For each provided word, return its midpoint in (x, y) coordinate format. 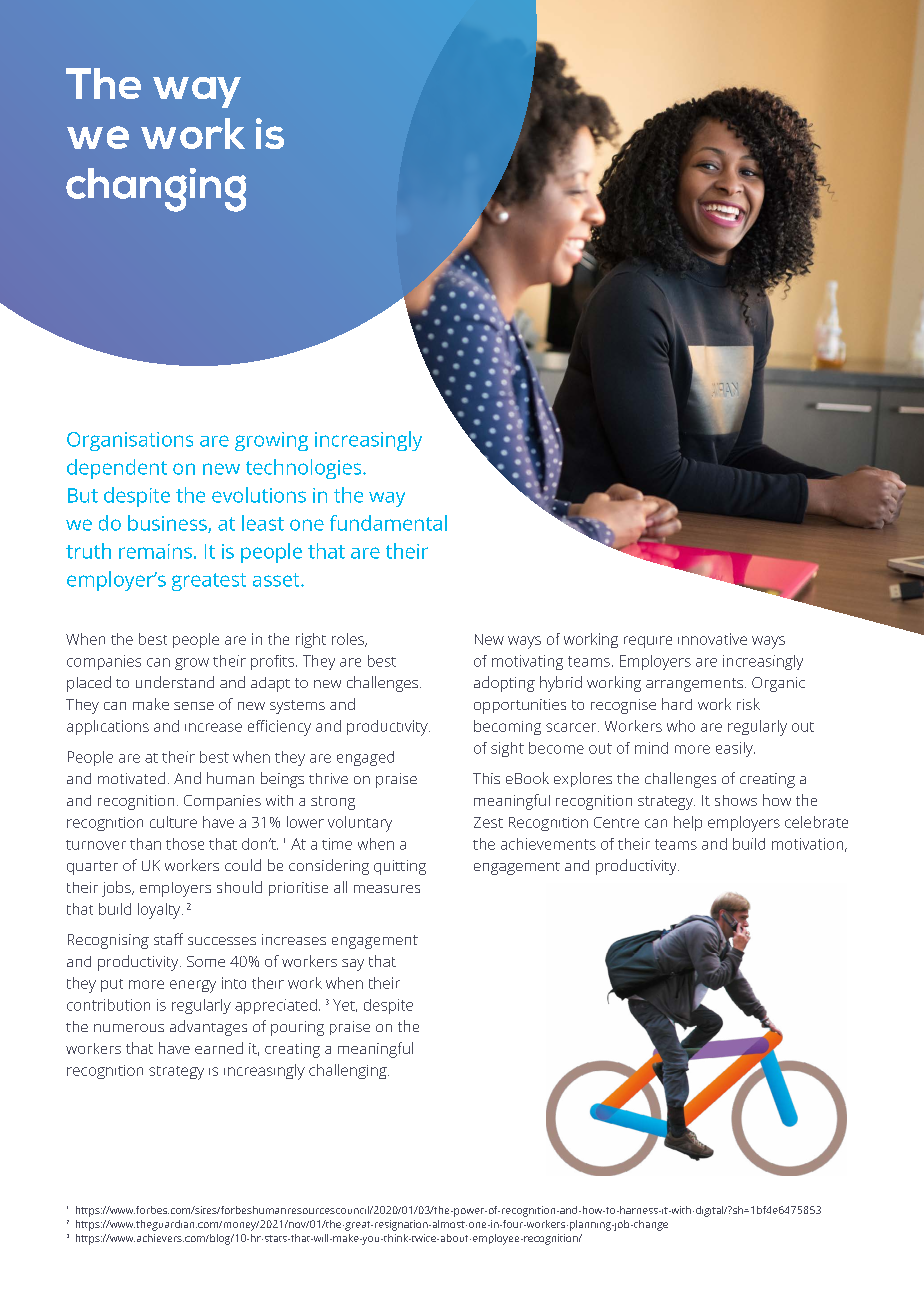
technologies (305, 469)
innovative (712, 639)
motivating (527, 662)
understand (175, 682)
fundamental (388, 523)
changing (156, 190)
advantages (208, 1028)
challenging (349, 1071)
